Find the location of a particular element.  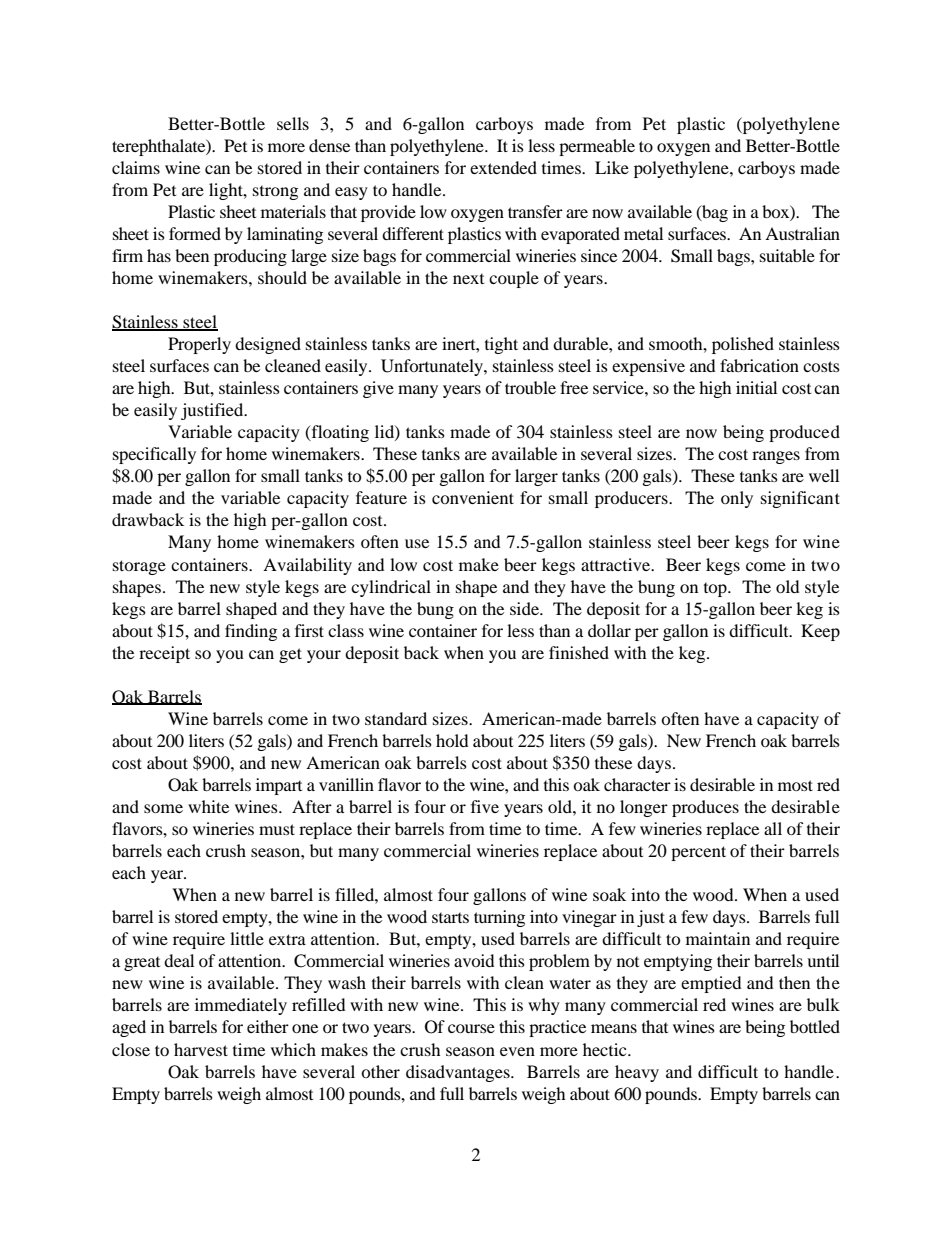

extended is located at coordinates (503, 167).
